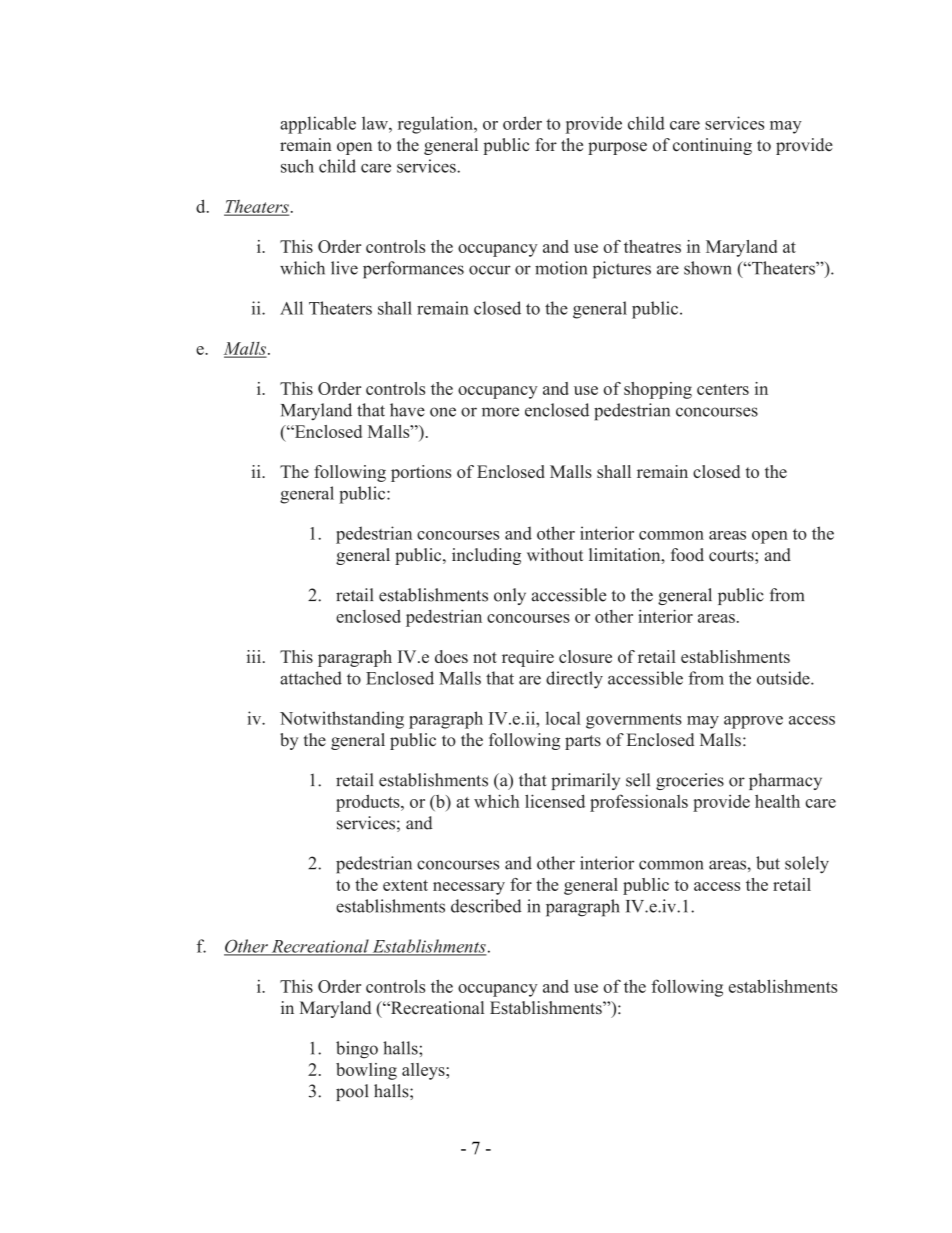  Describe the element at coordinates (768, 863) in the screenshot. I see `but` at that location.
